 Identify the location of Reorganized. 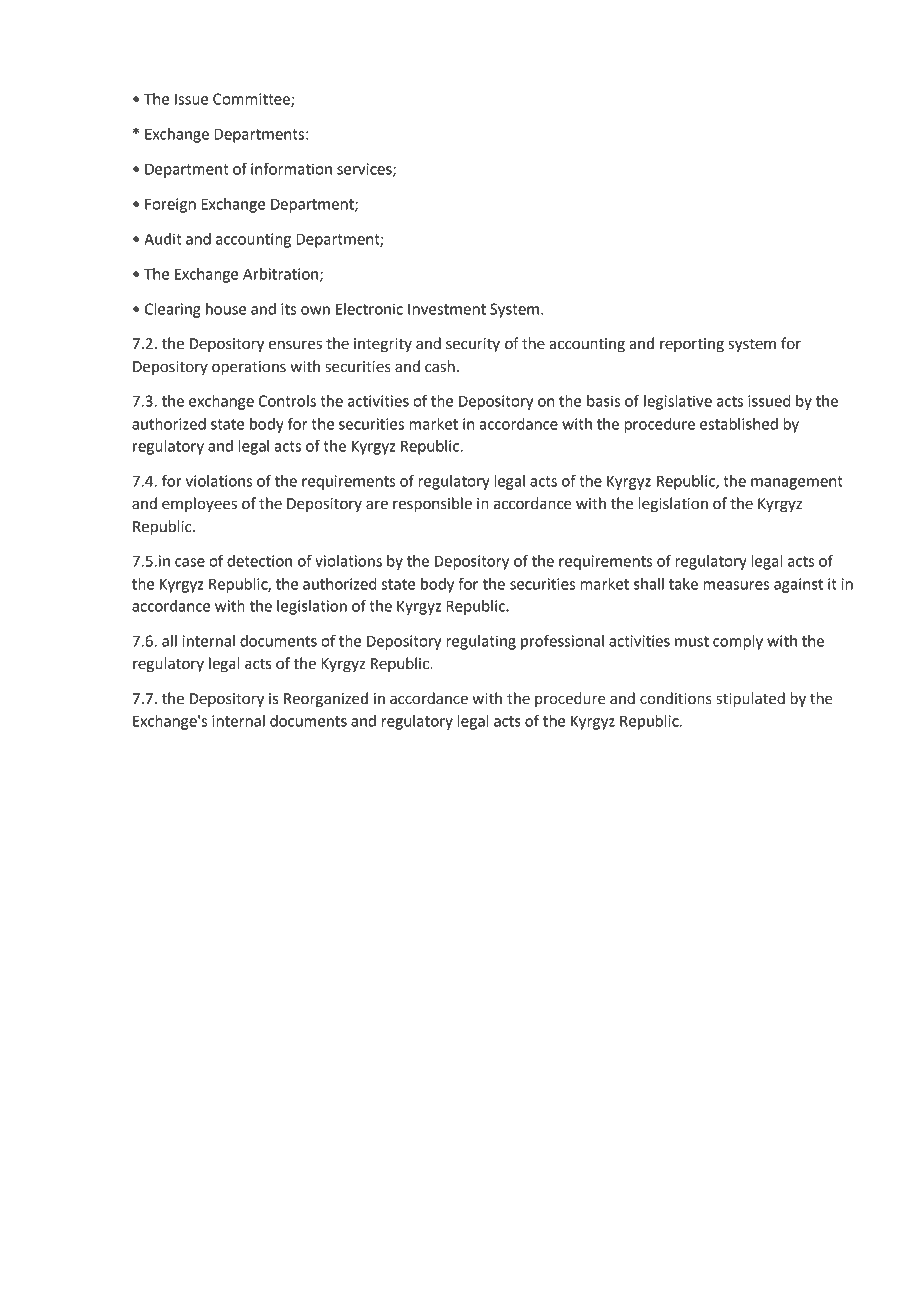
(326, 700).
